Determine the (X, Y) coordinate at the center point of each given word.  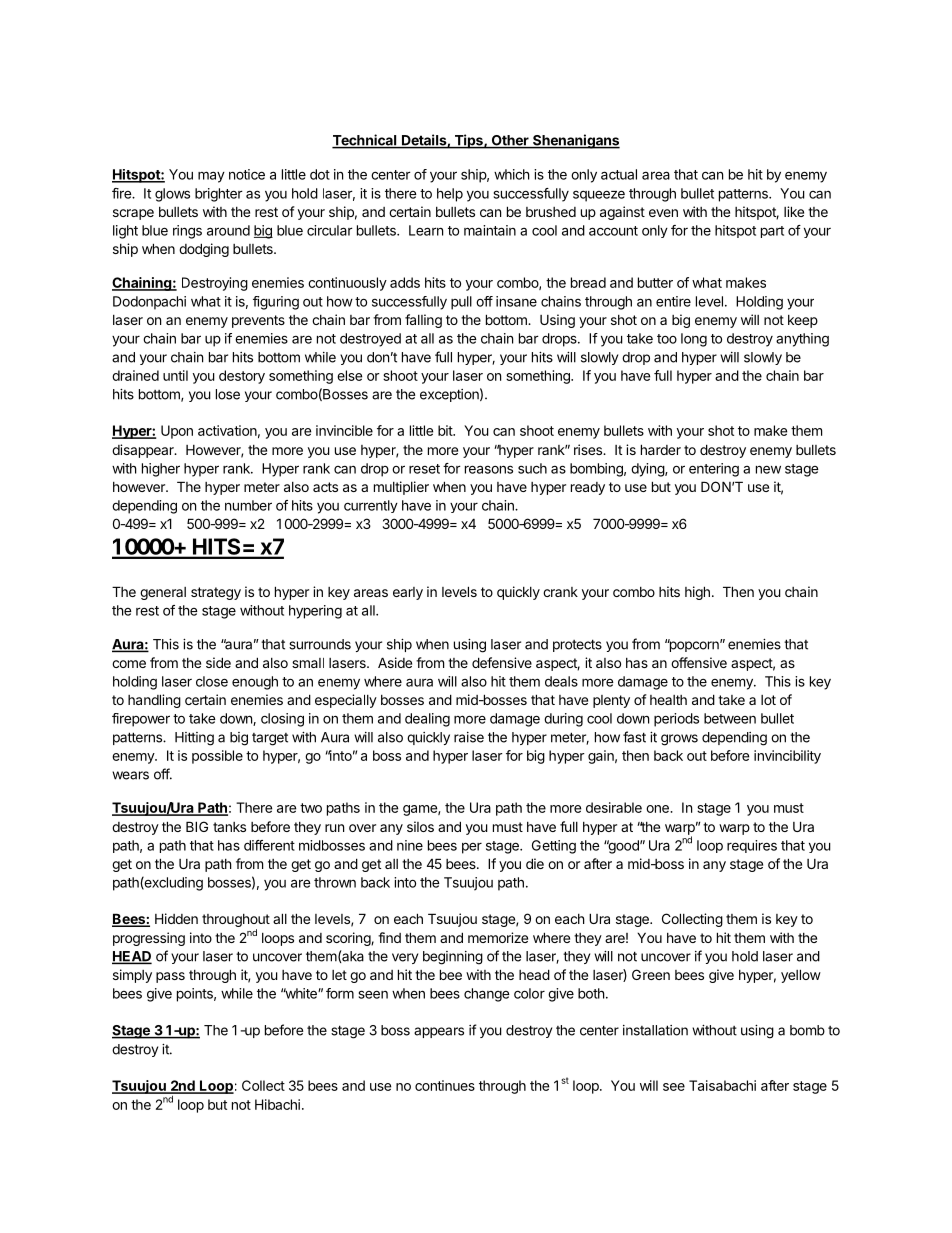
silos (420, 826)
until (175, 375)
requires (752, 846)
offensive (699, 662)
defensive (502, 662)
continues (445, 1085)
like (794, 211)
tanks (229, 827)
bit (446, 430)
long (694, 340)
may (211, 177)
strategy (216, 593)
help (450, 195)
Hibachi (277, 1104)
